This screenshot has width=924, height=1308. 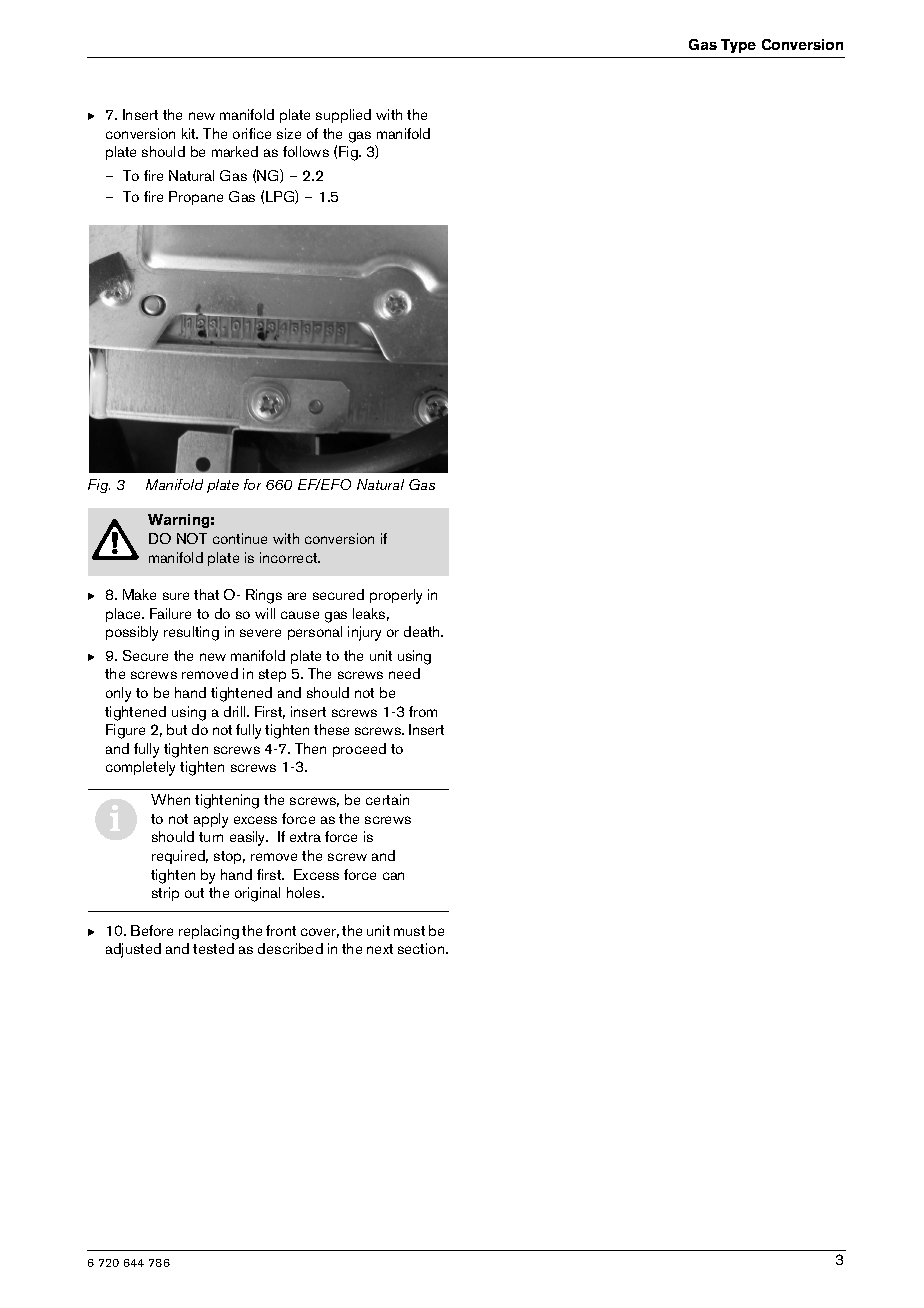 What do you see at coordinates (196, 198) in the screenshot?
I see `Propane` at bounding box center [196, 198].
